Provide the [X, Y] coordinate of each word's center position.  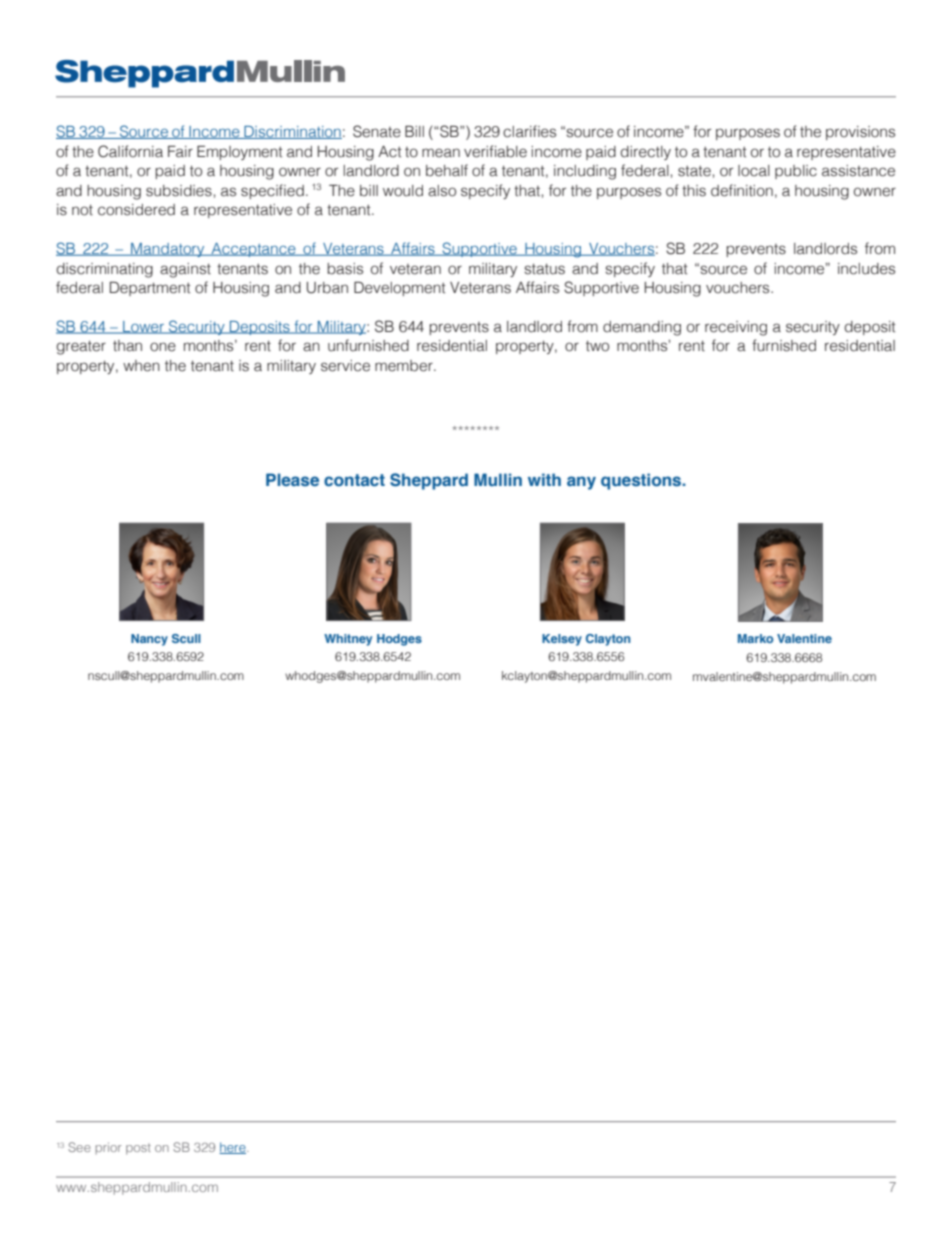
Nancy [149, 640]
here [233, 1148]
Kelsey [562, 640]
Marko [755, 638]
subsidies [179, 191]
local [754, 171]
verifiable [495, 151]
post [138, 1149]
